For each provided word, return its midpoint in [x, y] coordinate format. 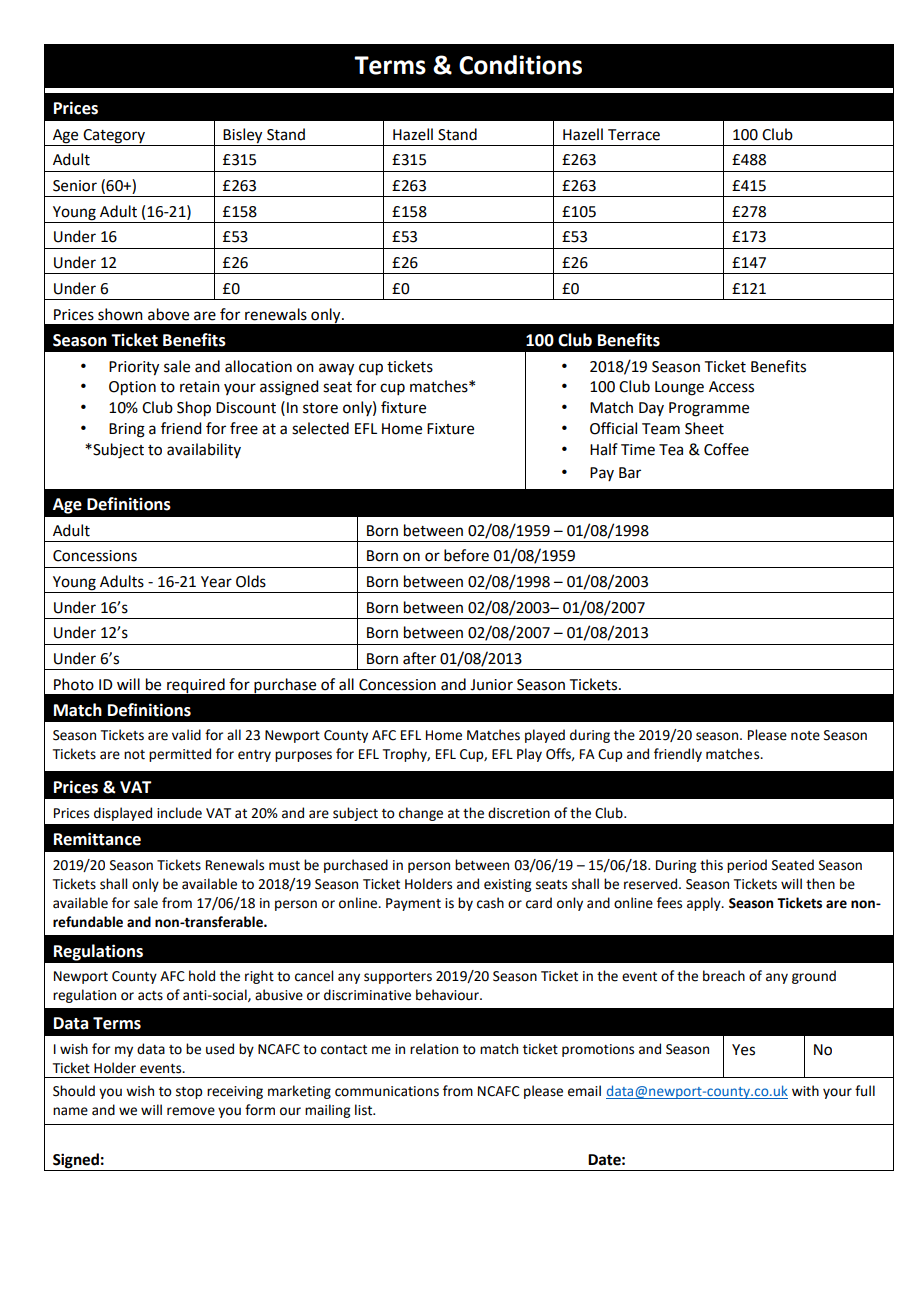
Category [114, 137]
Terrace [634, 135]
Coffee [726, 449]
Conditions [520, 65]
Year [216, 582]
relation [434, 1049]
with [805, 1091]
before [466, 555]
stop [189, 1093]
